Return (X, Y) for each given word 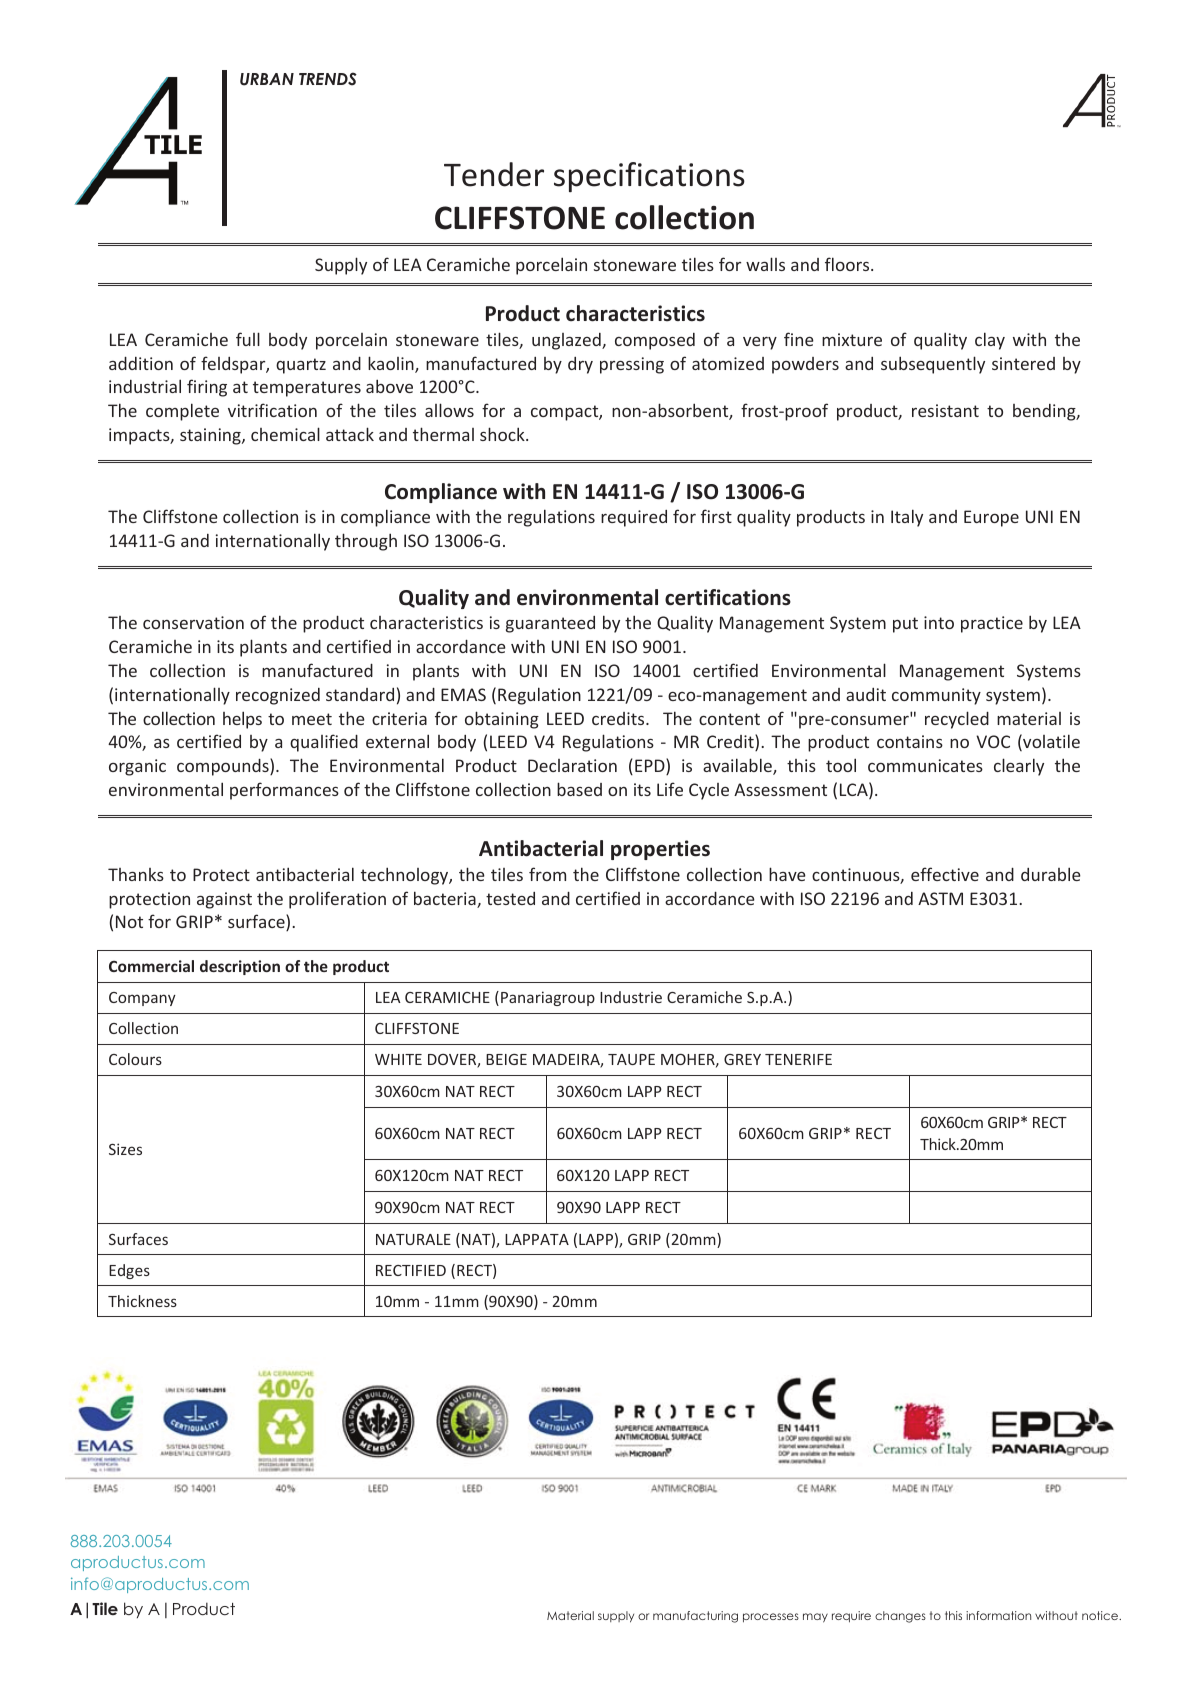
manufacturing (695, 1617)
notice (1101, 1615)
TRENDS (328, 79)
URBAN (267, 79)
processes (771, 1618)
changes (900, 1617)
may (815, 1618)
